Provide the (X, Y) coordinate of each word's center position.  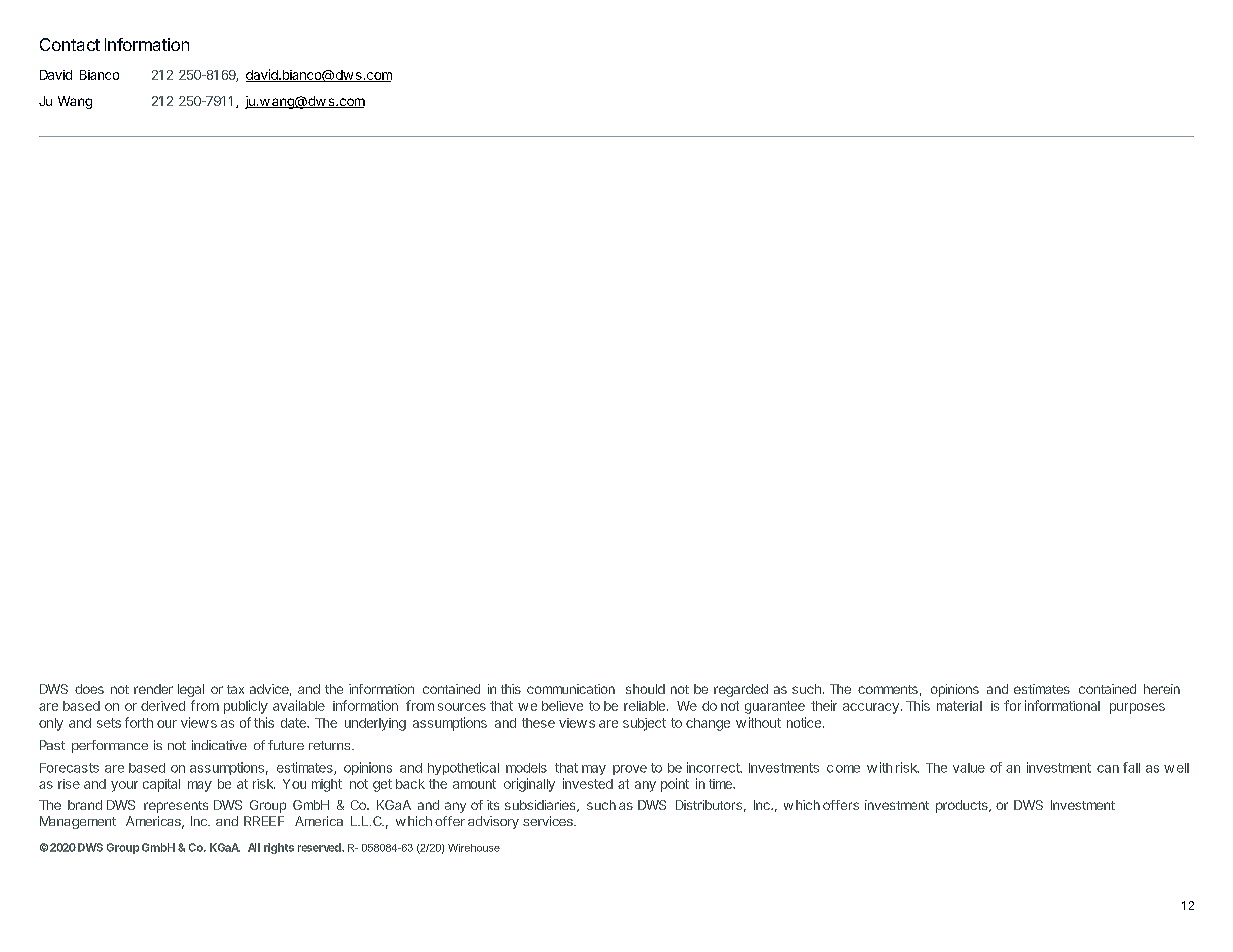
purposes (1137, 708)
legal (191, 690)
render (153, 689)
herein (1162, 689)
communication (571, 689)
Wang (75, 102)
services (549, 821)
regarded (741, 690)
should (645, 689)
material (959, 706)
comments (888, 689)
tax (235, 689)
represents (176, 807)
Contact (70, 44)
